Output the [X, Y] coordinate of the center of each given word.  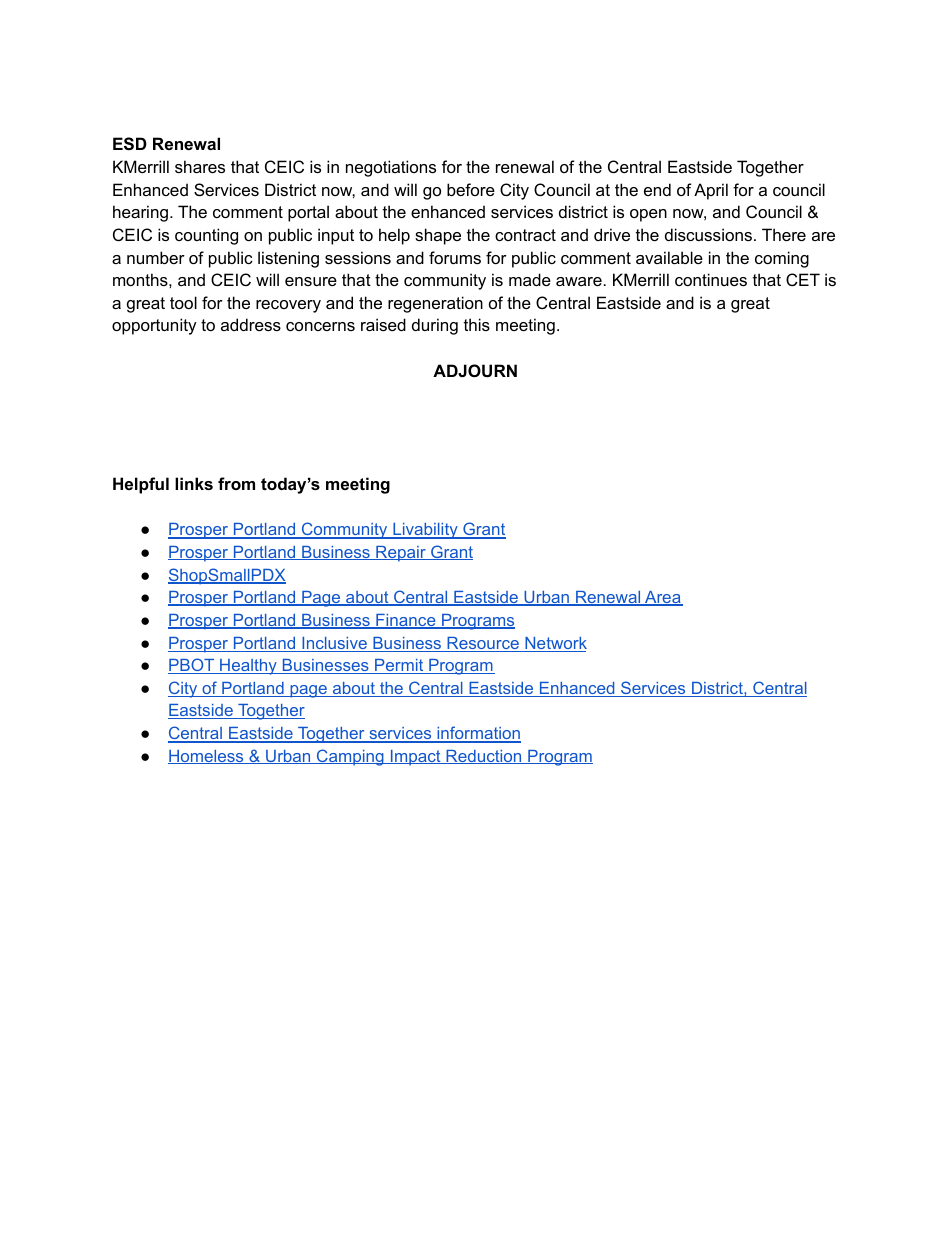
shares [200, 166]
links [194, 483]
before [471, 189]
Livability [425, 531]
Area [663, 598]
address [251, 324]
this [477, 324]
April [711, 191]
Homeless [207, 757]
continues [711, 279]
